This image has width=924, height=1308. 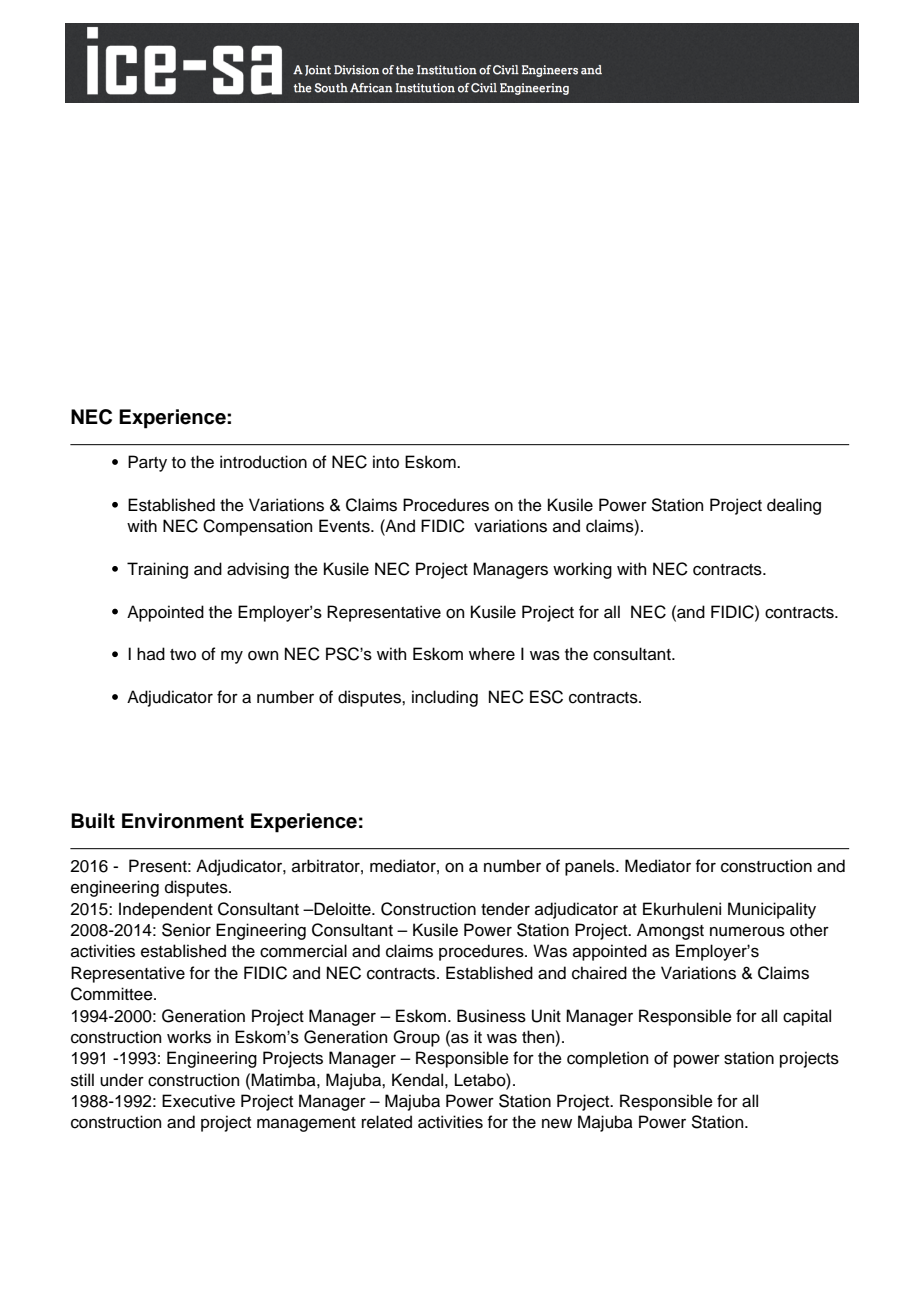 What do you see at coordinates (492, 654) in the image?
I see `where` at bounding box center [492, 654].
